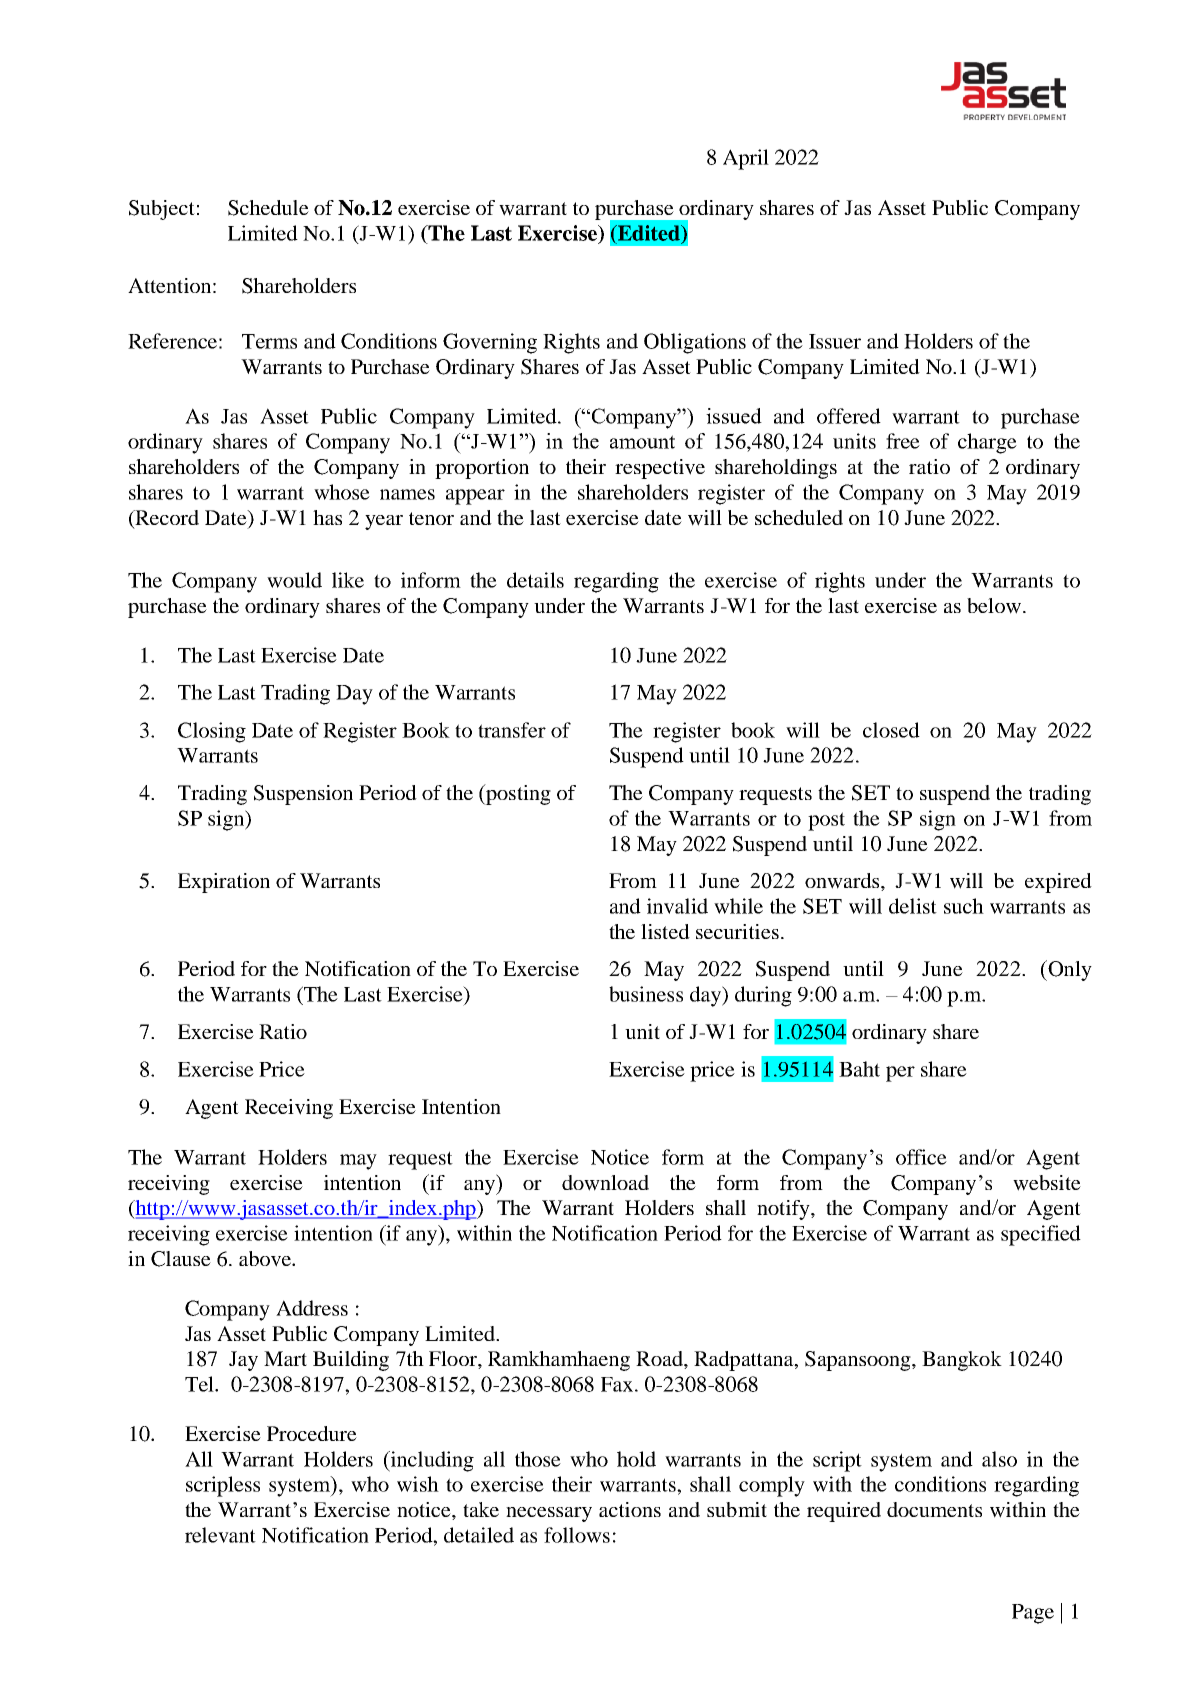 Image resolution: width=1194 pixels, height=1688 pixels. Describe the element at coordinates (1041, 1235) in the screenshot. I see `specified` at that location.
